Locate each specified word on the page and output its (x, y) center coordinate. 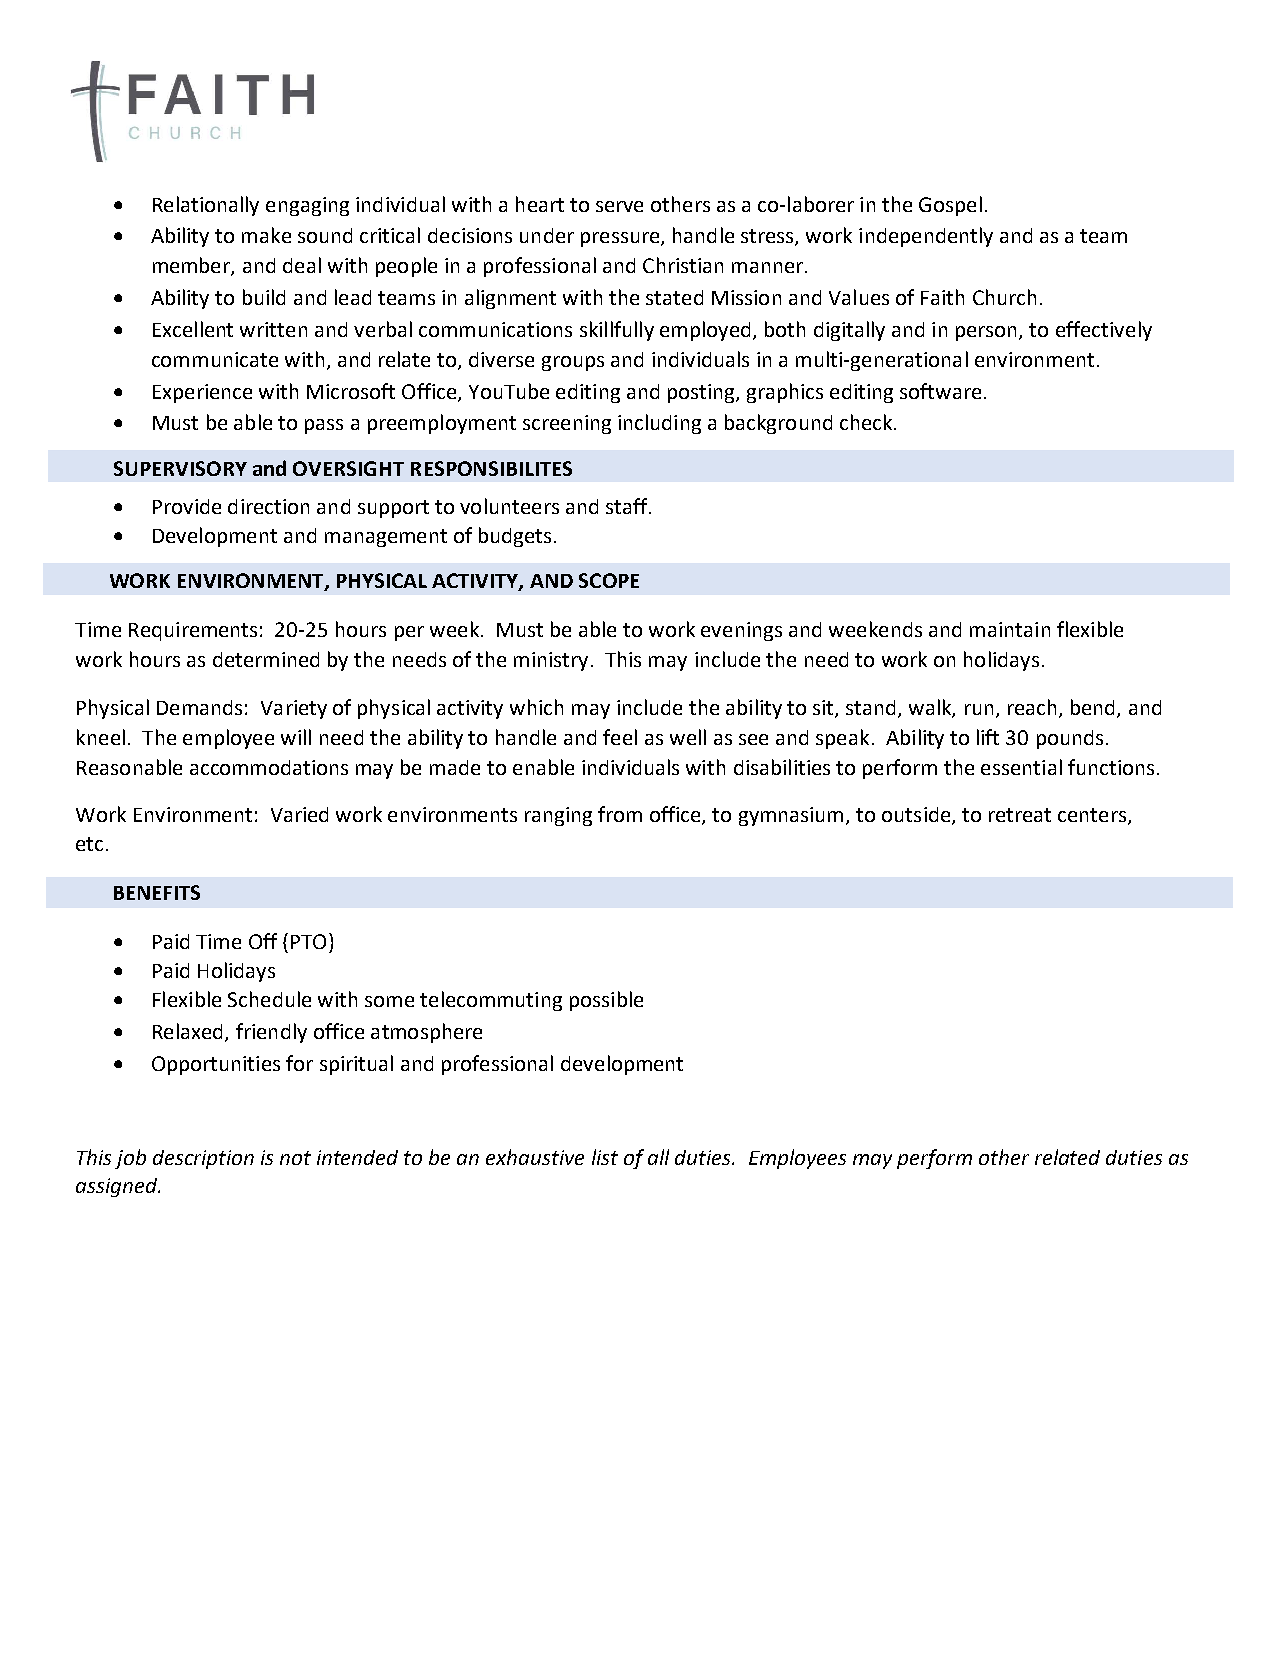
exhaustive (535, 1157)
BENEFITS (157, 892)
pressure (621, 239)
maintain (1010, 629)
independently (926, 237)
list (605, 1157)
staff (628, 506)
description (203, 1159)
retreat (1020, 815)
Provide (187, 506)
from (620, 814)
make (266, 235)
